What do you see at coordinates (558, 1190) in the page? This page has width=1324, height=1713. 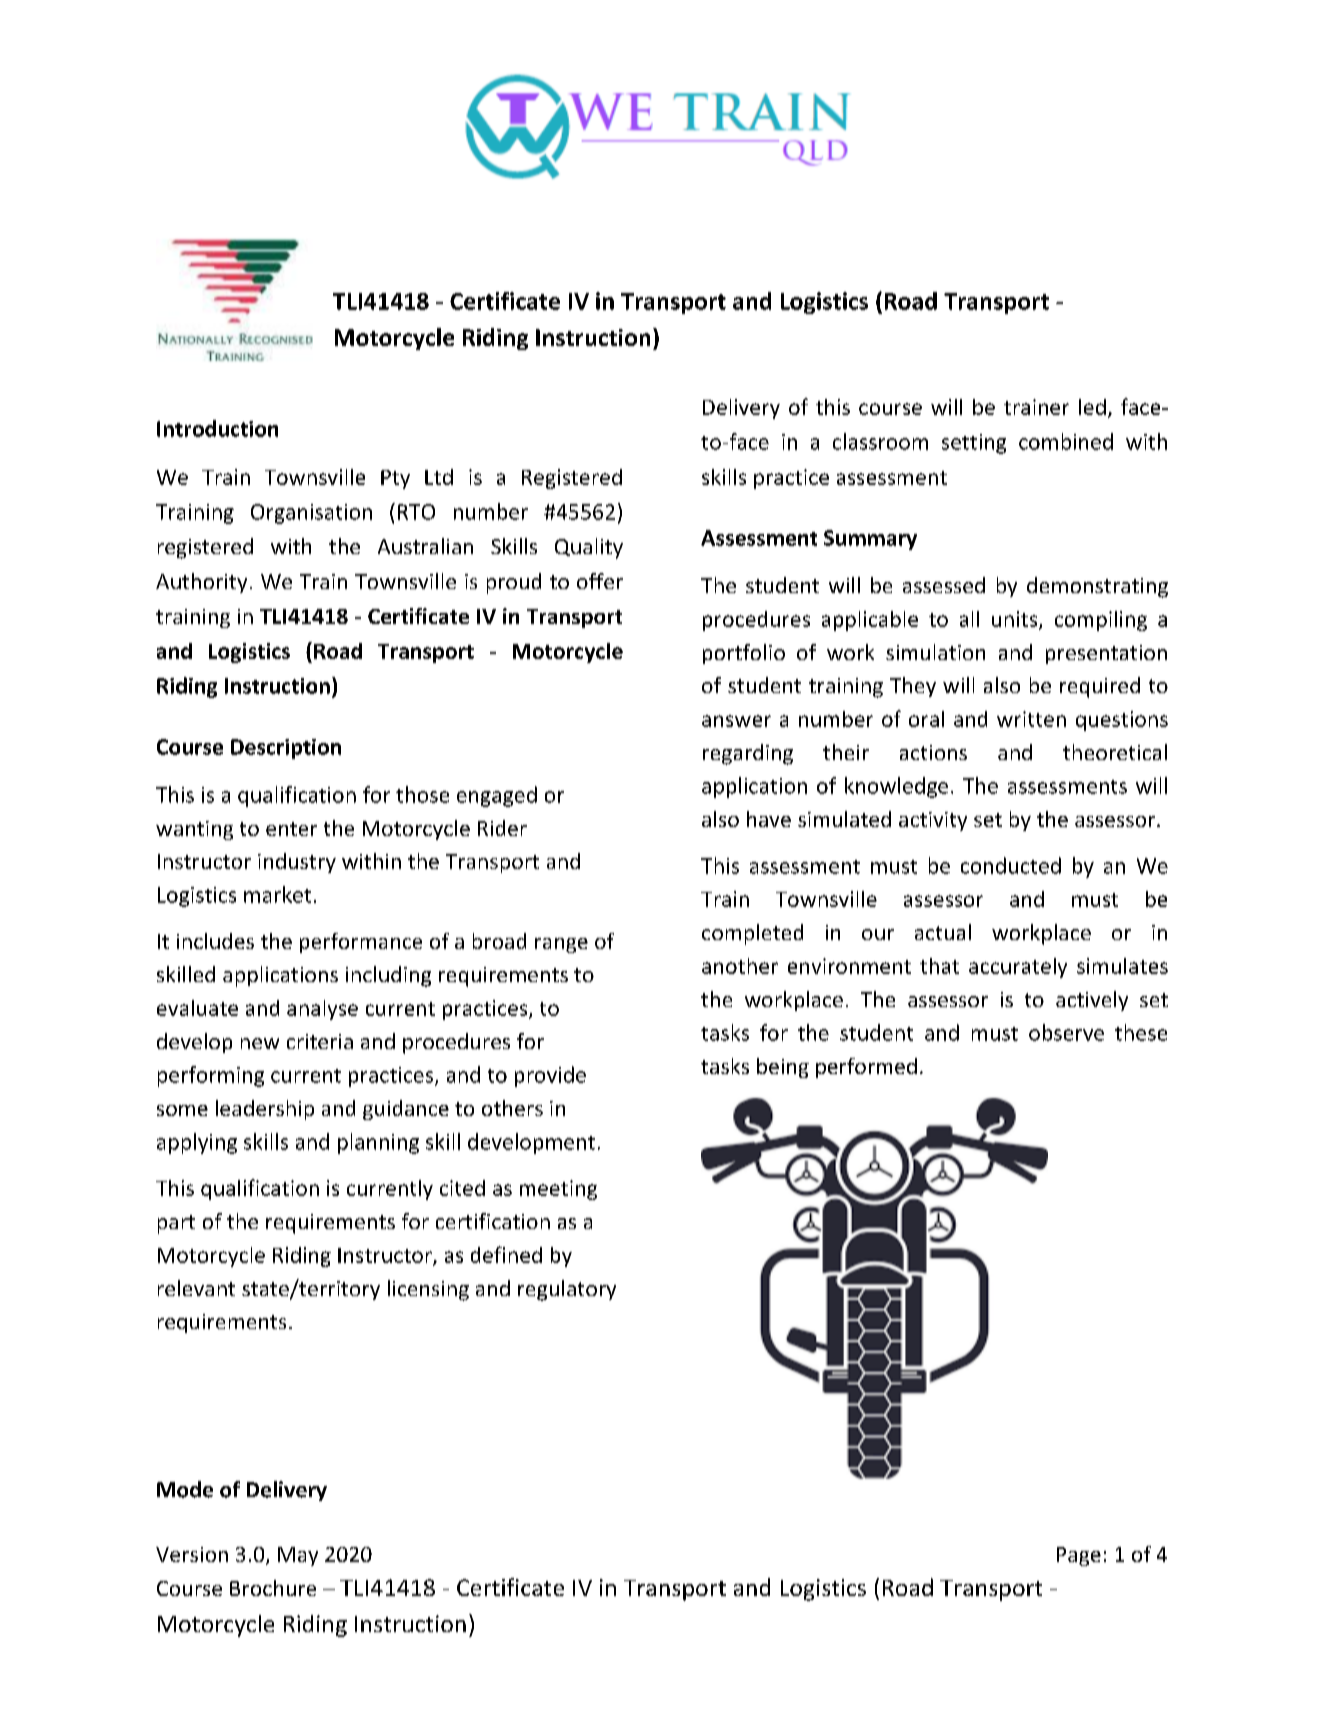 I see `meeting` at bounding box center [558, 1190].
